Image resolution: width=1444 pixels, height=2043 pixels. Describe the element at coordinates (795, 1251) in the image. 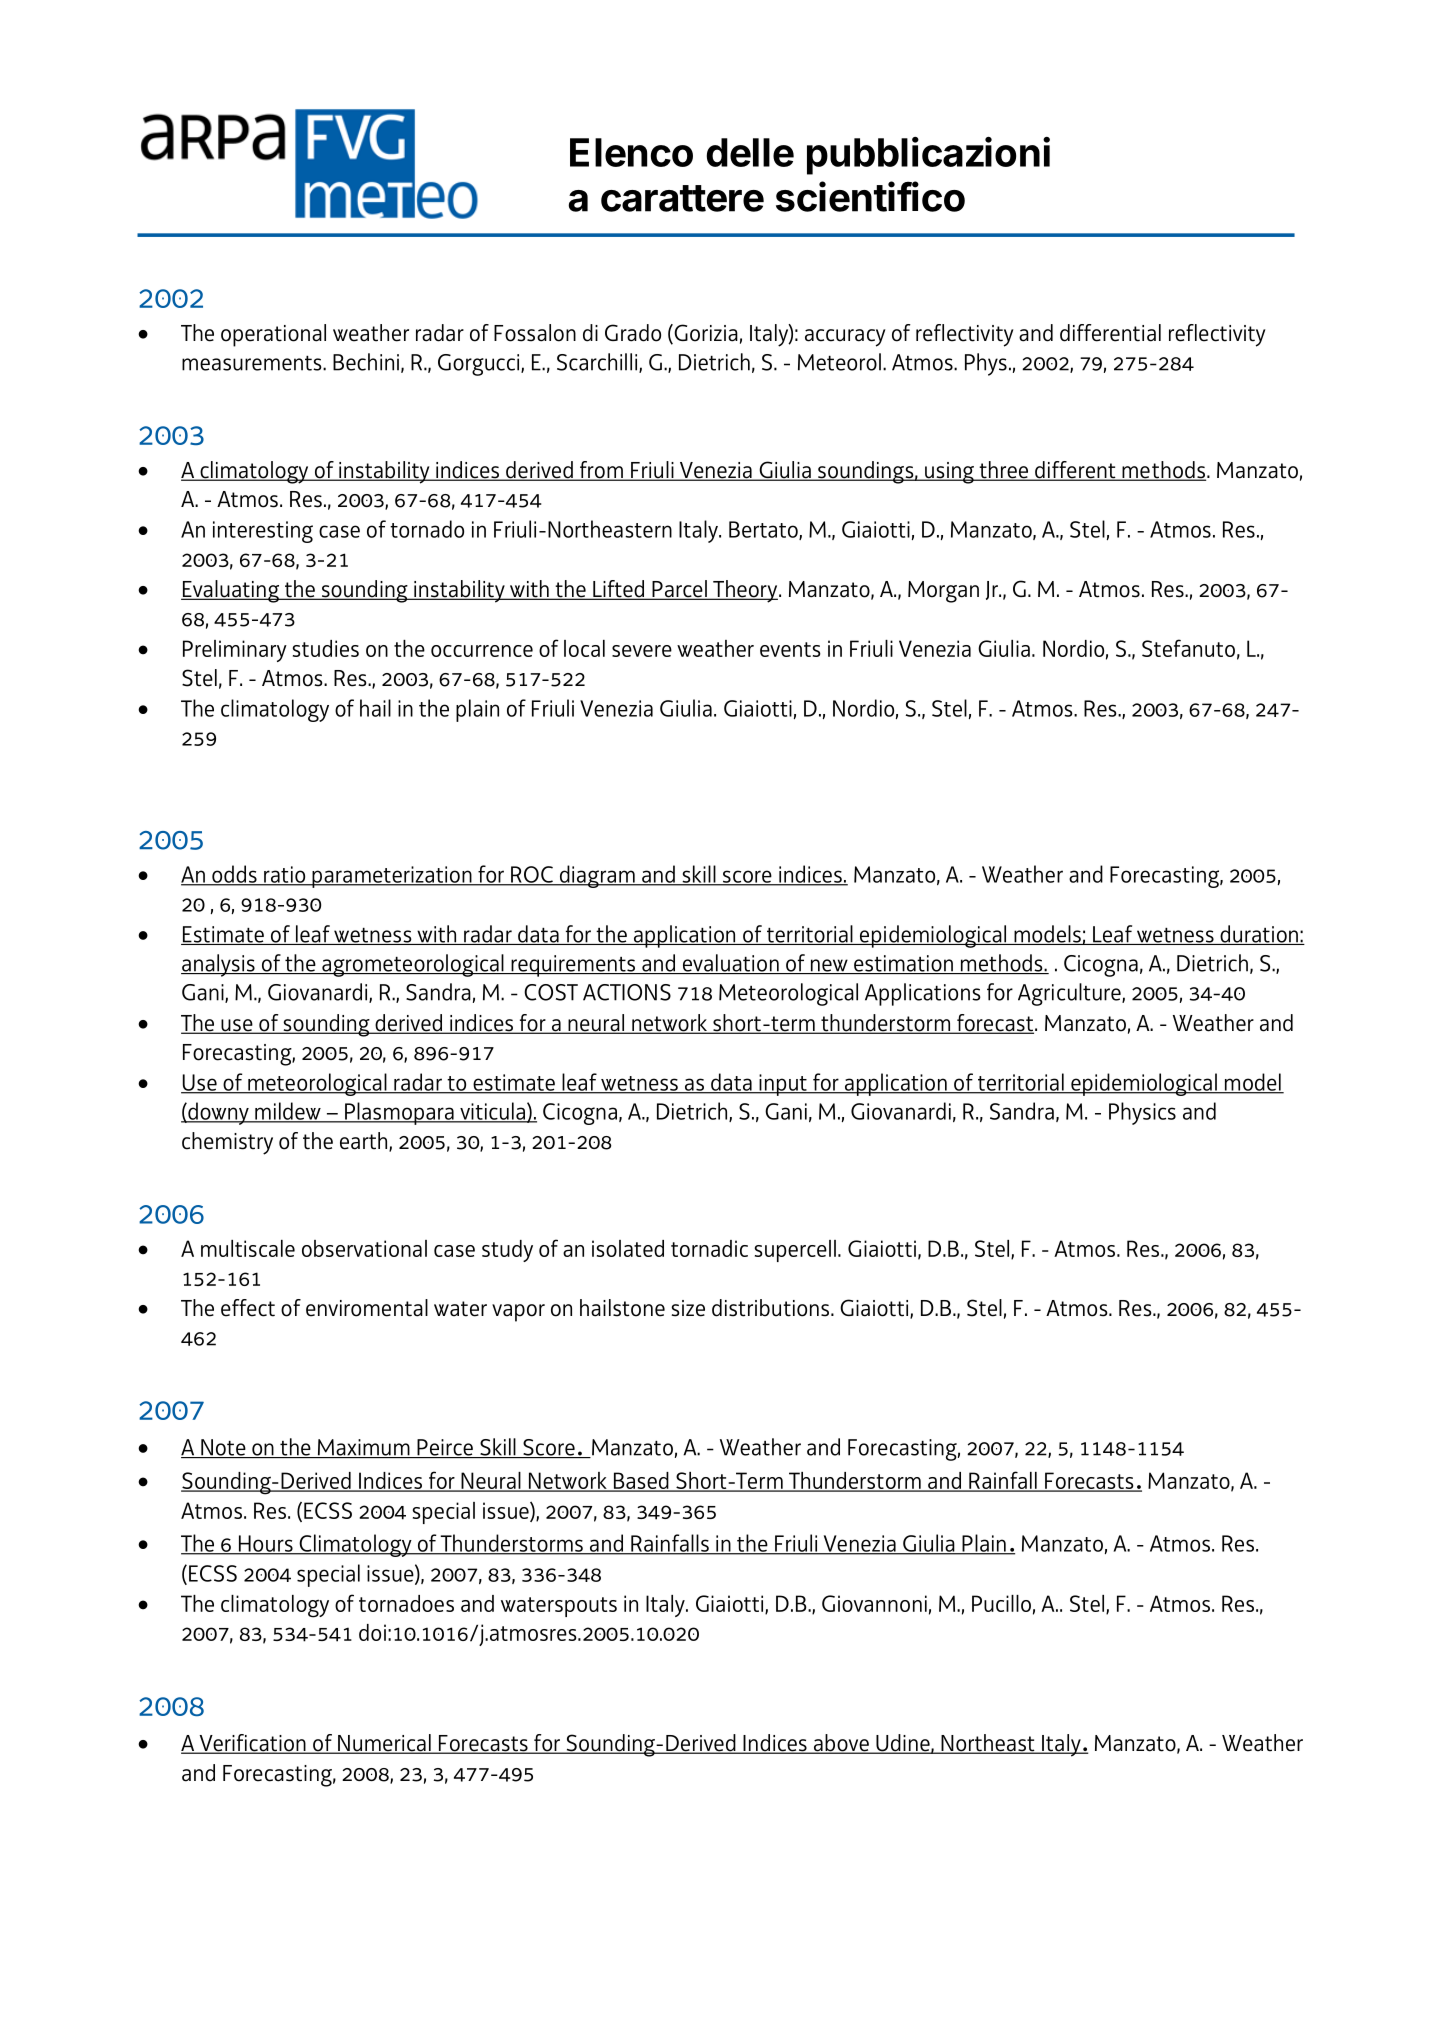

I see `supercell` at that location.
